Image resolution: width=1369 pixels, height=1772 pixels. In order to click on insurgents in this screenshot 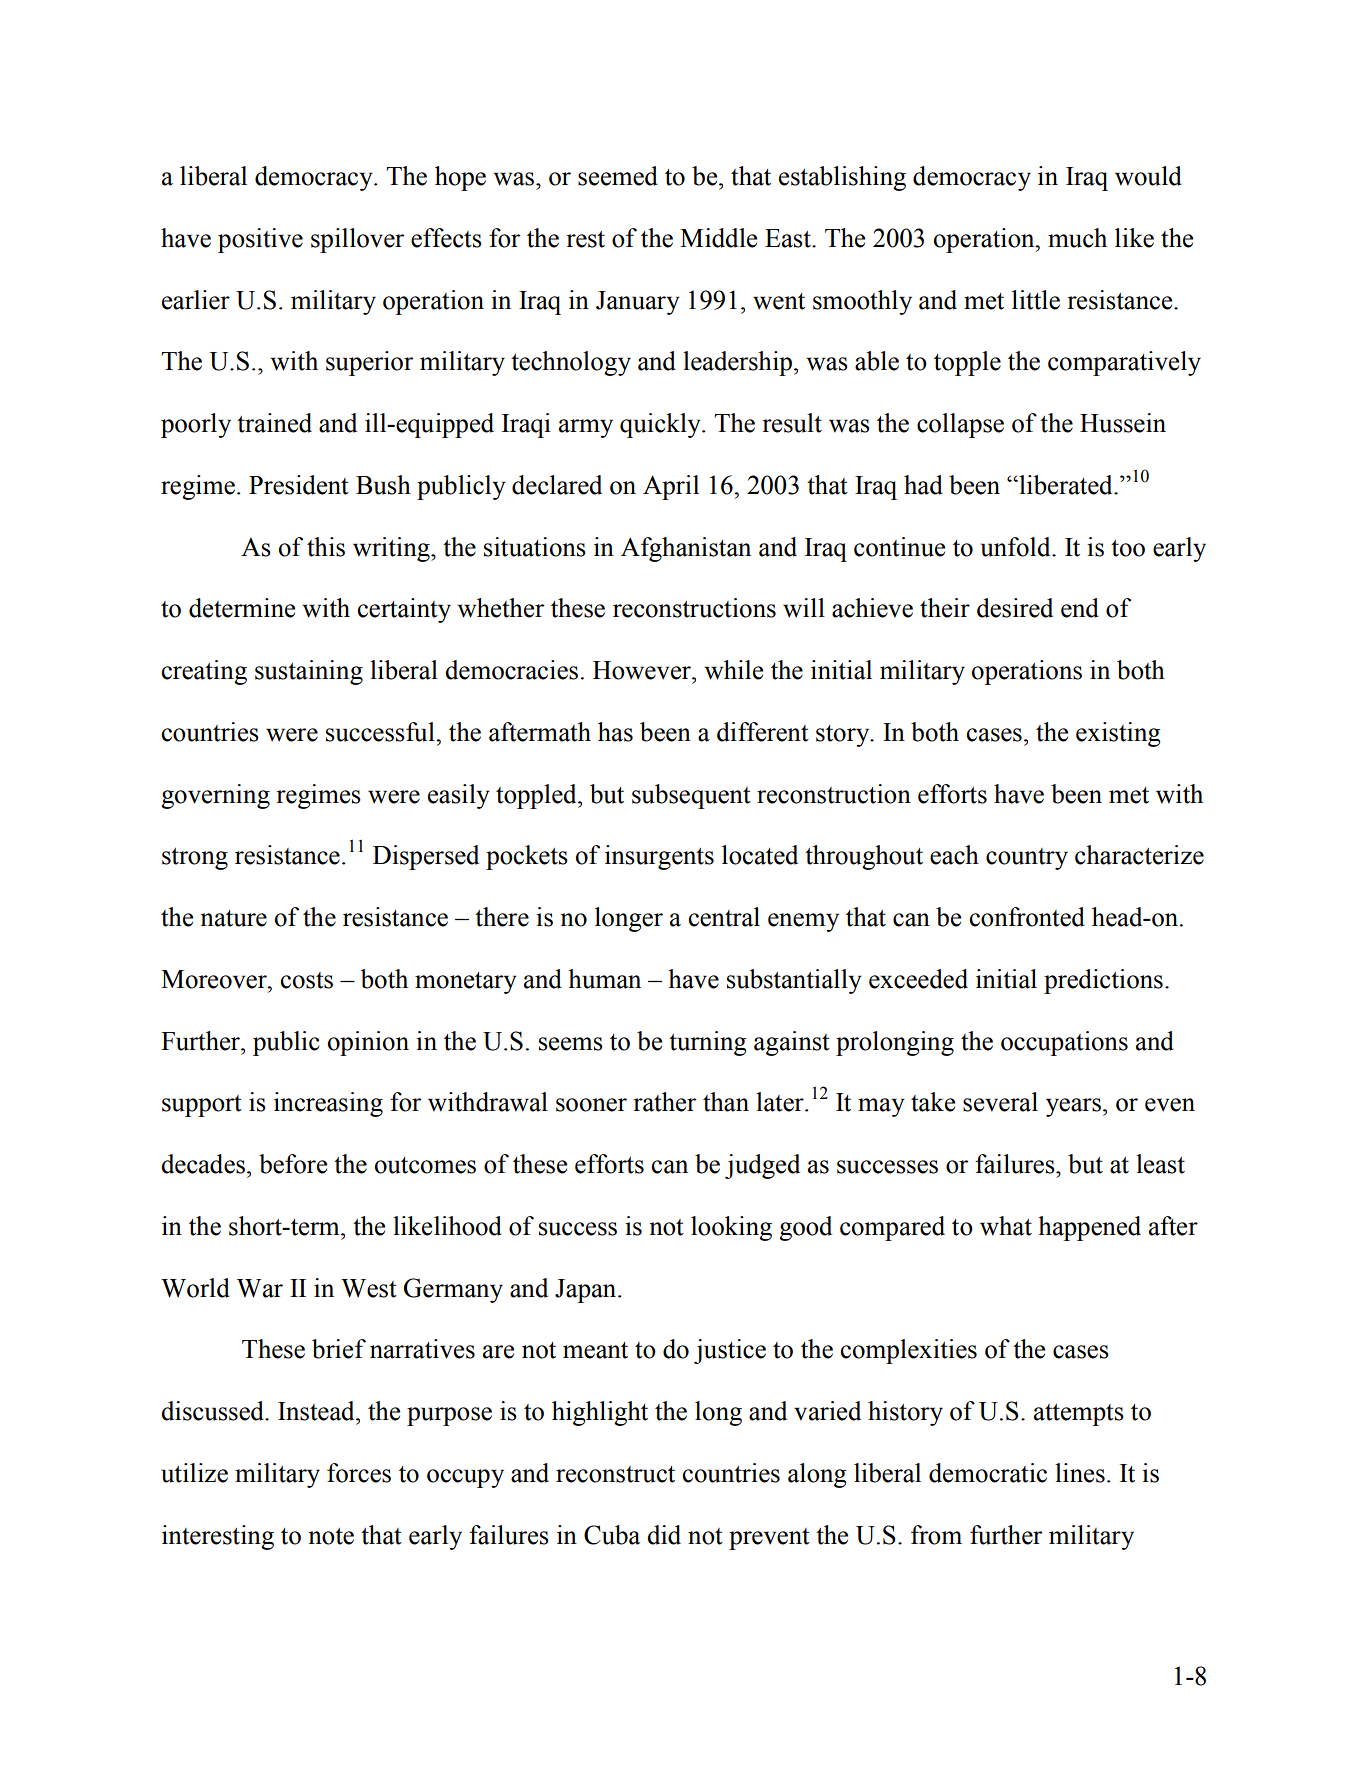, I will do `click(659, 857)`.
